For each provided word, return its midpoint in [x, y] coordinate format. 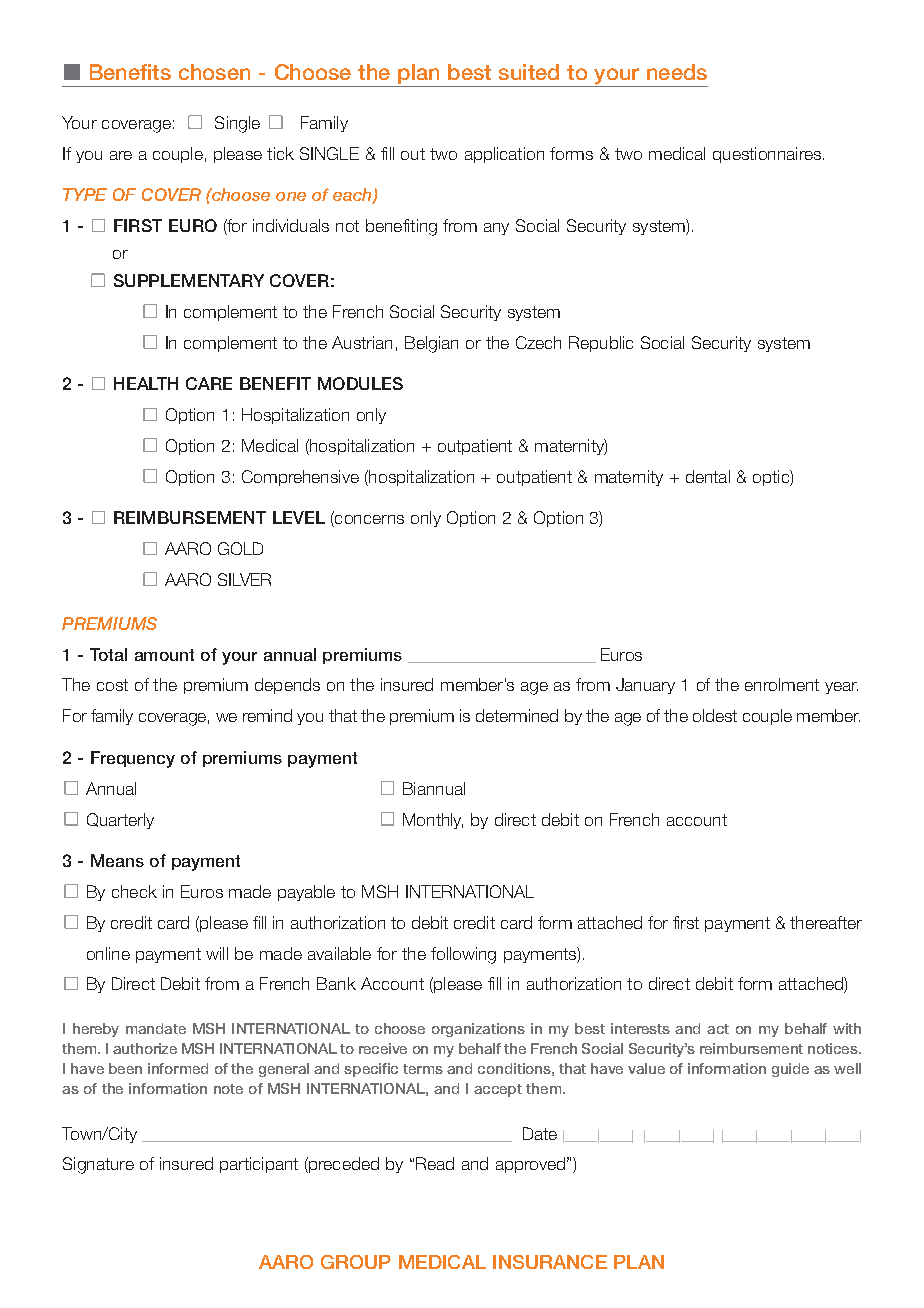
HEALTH [146, 383]
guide [790, 1070]
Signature [98, 1165]
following [463, 955]
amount [164, 655]
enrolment [782, 684]
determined [517, 715]
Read [435, 1163]
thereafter [826, 922]
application [504, 155]
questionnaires [767, 155]
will [217, 953]
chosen [214, 72]
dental [708, 476]
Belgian [431, 344]
